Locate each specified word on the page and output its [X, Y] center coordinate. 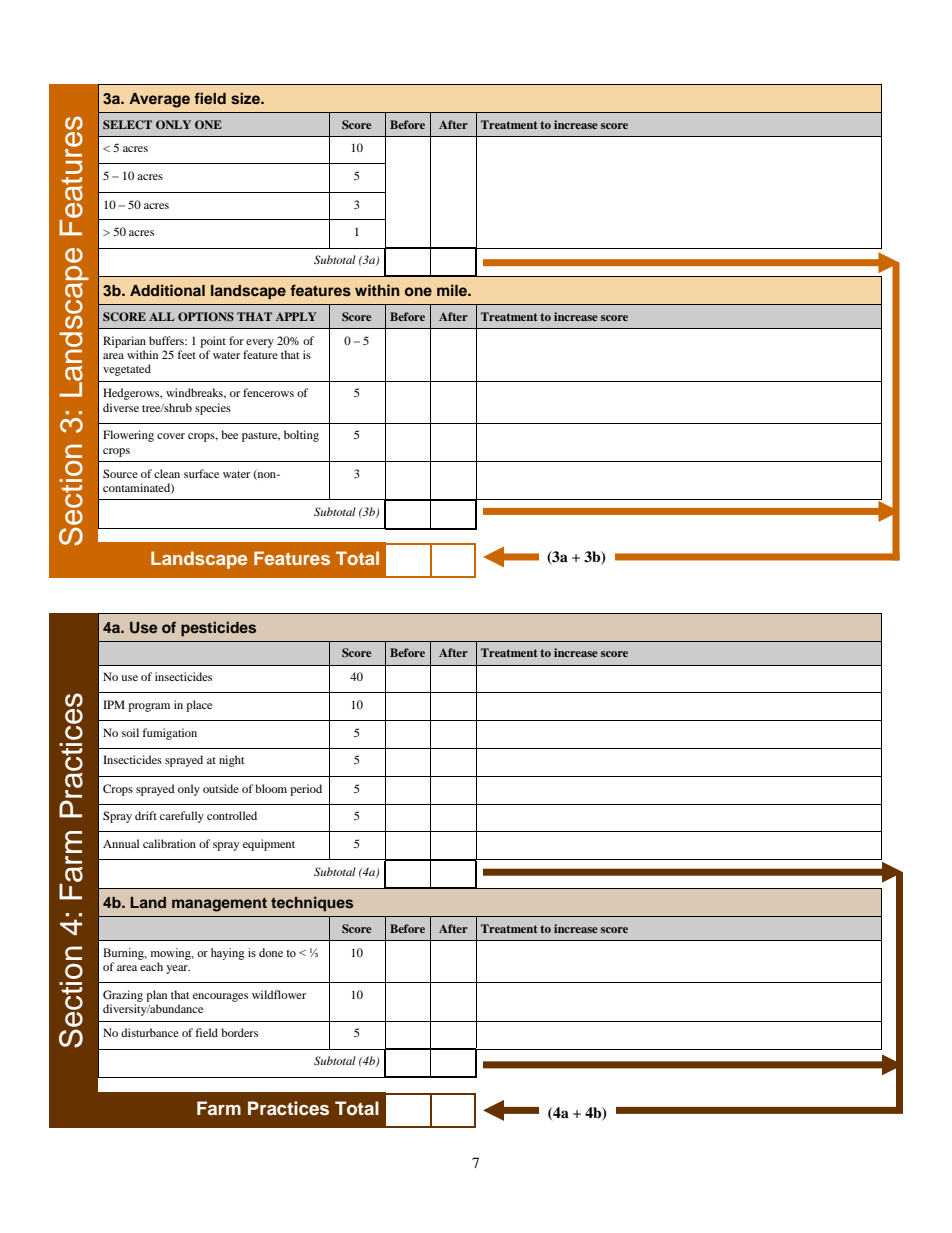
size [246, 98]
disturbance [150, 1032]
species [213, 409]
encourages [220, 997]
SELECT [127, 124]
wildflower [279, 994]
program [149, 707]
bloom [271, 788]
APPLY [296, 316]
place [199, 706]
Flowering [128, 436]
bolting [301, 436]
